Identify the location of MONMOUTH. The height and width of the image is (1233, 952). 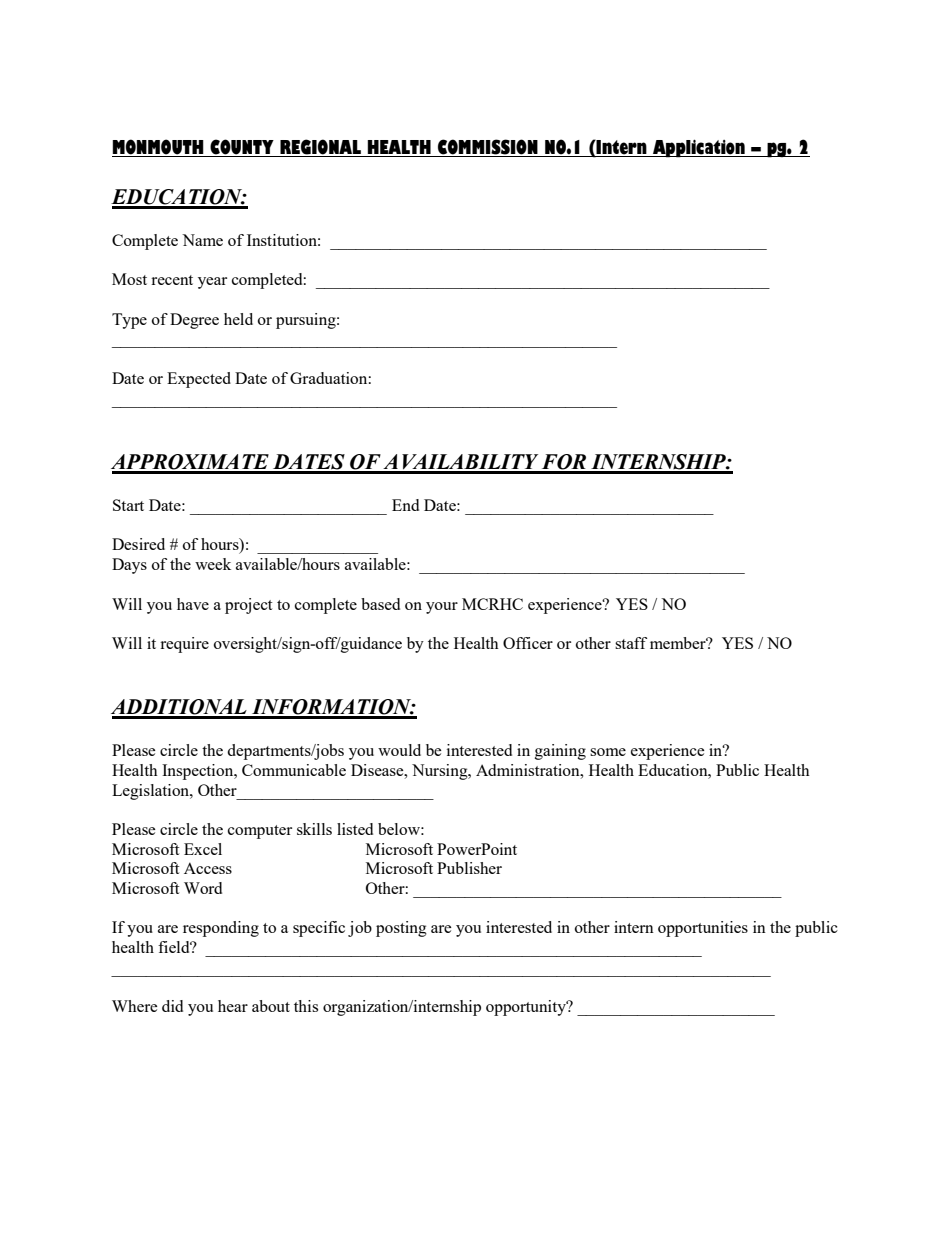
(159, 148).
